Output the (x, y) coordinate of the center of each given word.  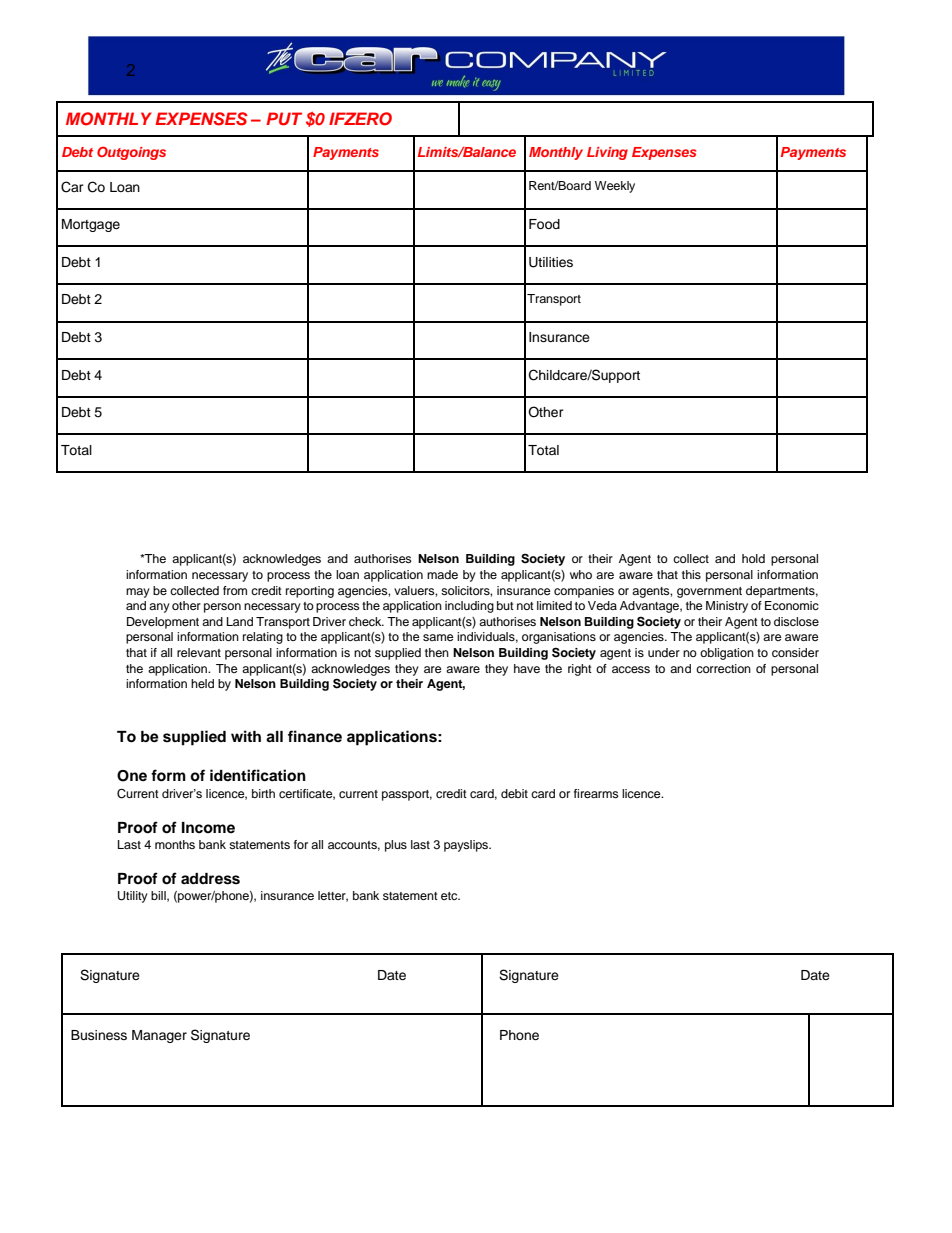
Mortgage (91, 225)
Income (208, 827)
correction (723, 668)
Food (544, 224)
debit (514, 793)
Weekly (615, 187)
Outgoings (131, 153)
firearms (596, 793)
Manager (159, 1036)
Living (607, 153)
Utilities (551, 262)
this (691, 574)
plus (396, 846)
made (442, 574)
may (138, 593)
